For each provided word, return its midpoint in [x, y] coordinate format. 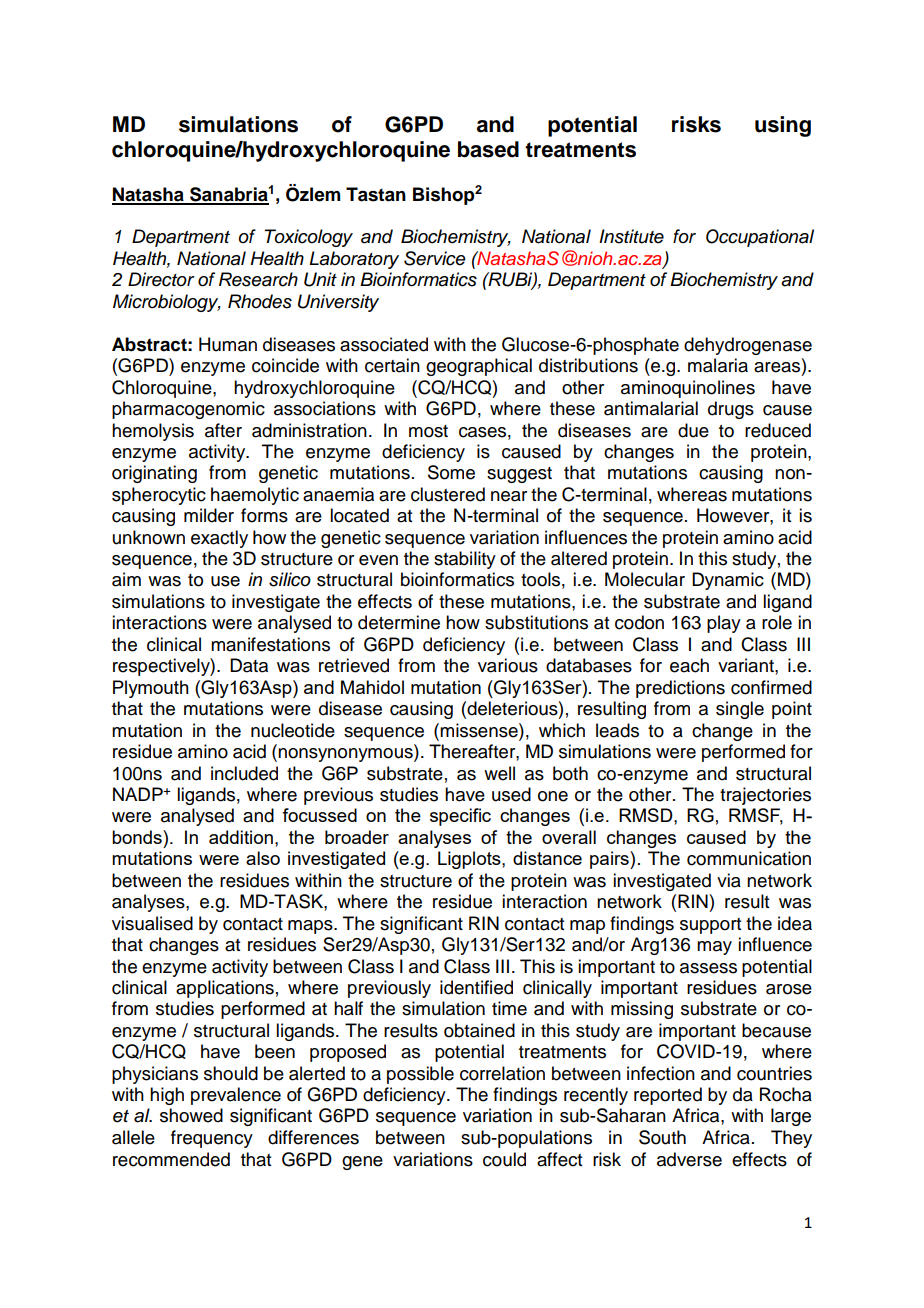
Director [161, 279]
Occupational [760, 238]
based [488, 149]
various [508, 665]
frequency [212, 1139]
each [689, 665]
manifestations [270, 644]
